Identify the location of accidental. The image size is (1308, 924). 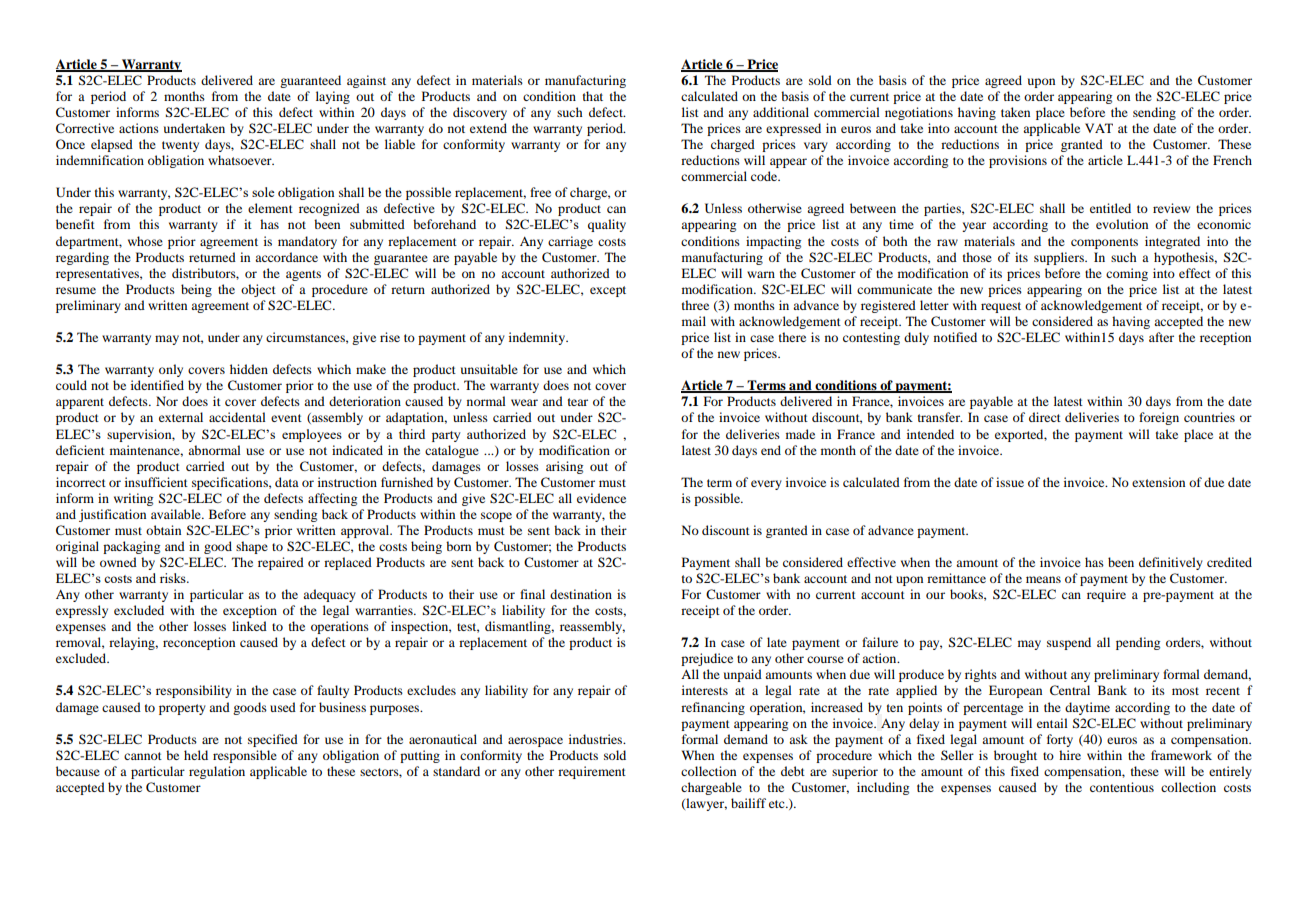
(237, 417).
